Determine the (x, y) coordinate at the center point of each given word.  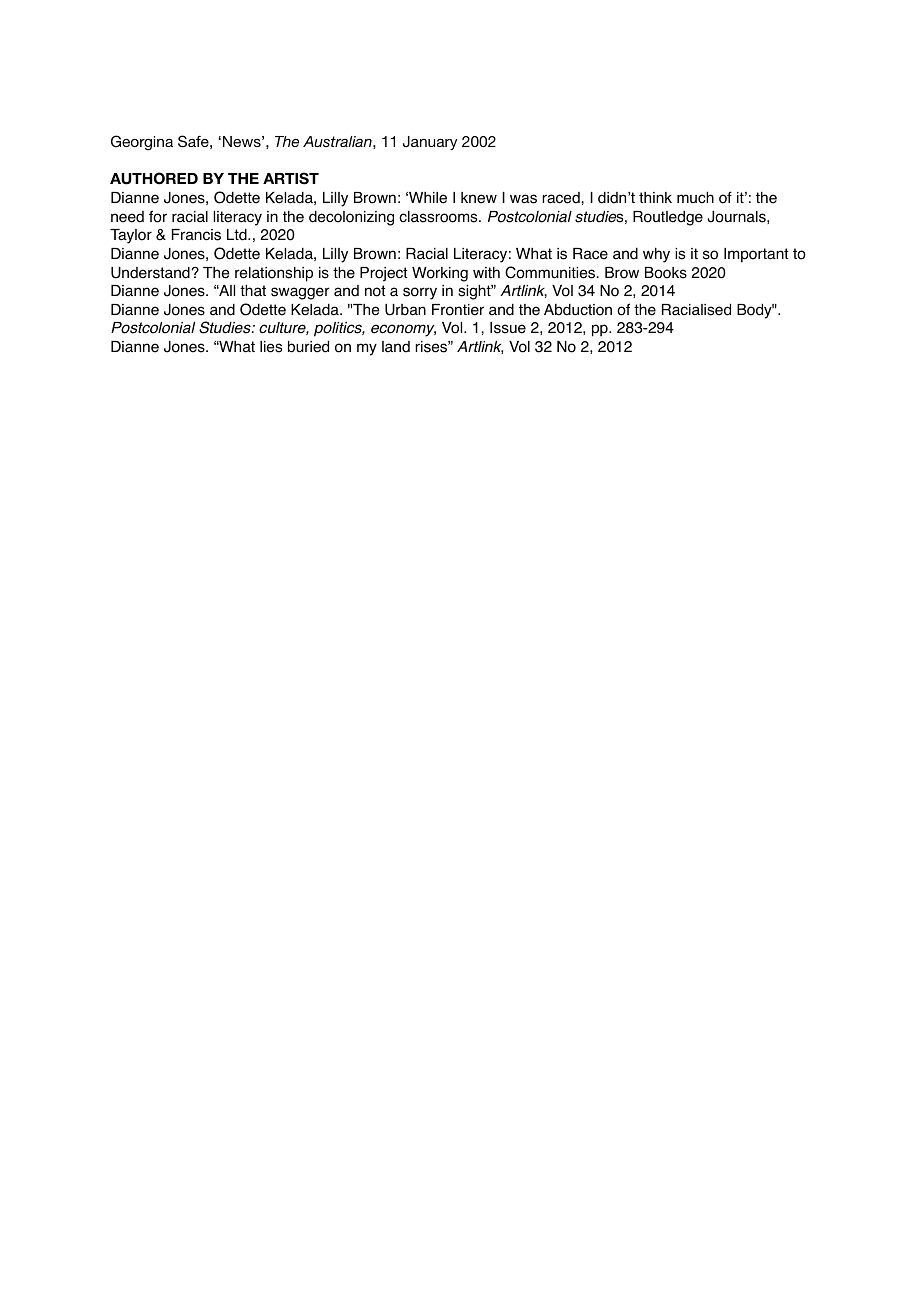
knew (479, 198)
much (695, 198)
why (656, 255)
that (253, 291)
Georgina (142, 143)
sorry (420, 293)
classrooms (439, 217)
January (430, 143)
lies (271, 347)
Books (666, 273)
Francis (196, 235)
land (396, 347)
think (655, 197)
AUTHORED (154, 178)
